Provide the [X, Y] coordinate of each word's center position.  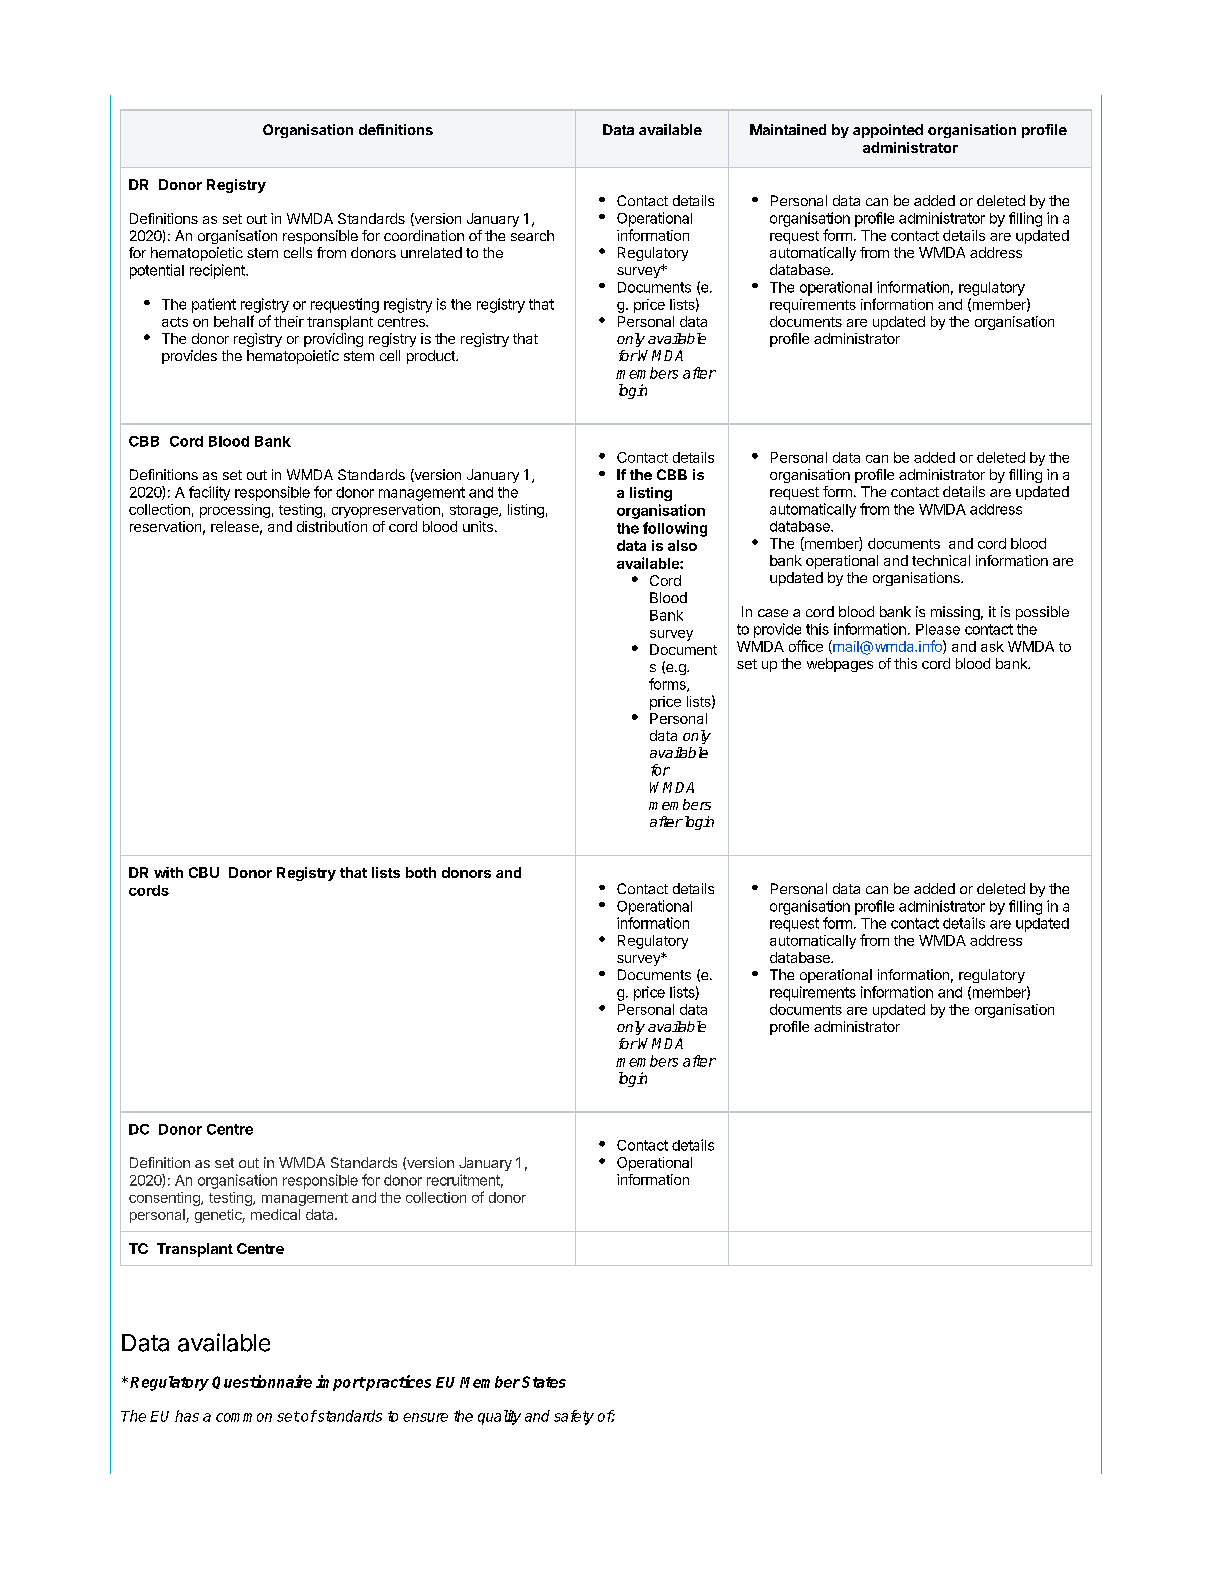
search [532, 235]
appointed [888, 131]
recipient [218, 271]
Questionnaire [262, 1382]
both [421, 872]
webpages [840, 665]
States [544, 1382]
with [168, 872]
